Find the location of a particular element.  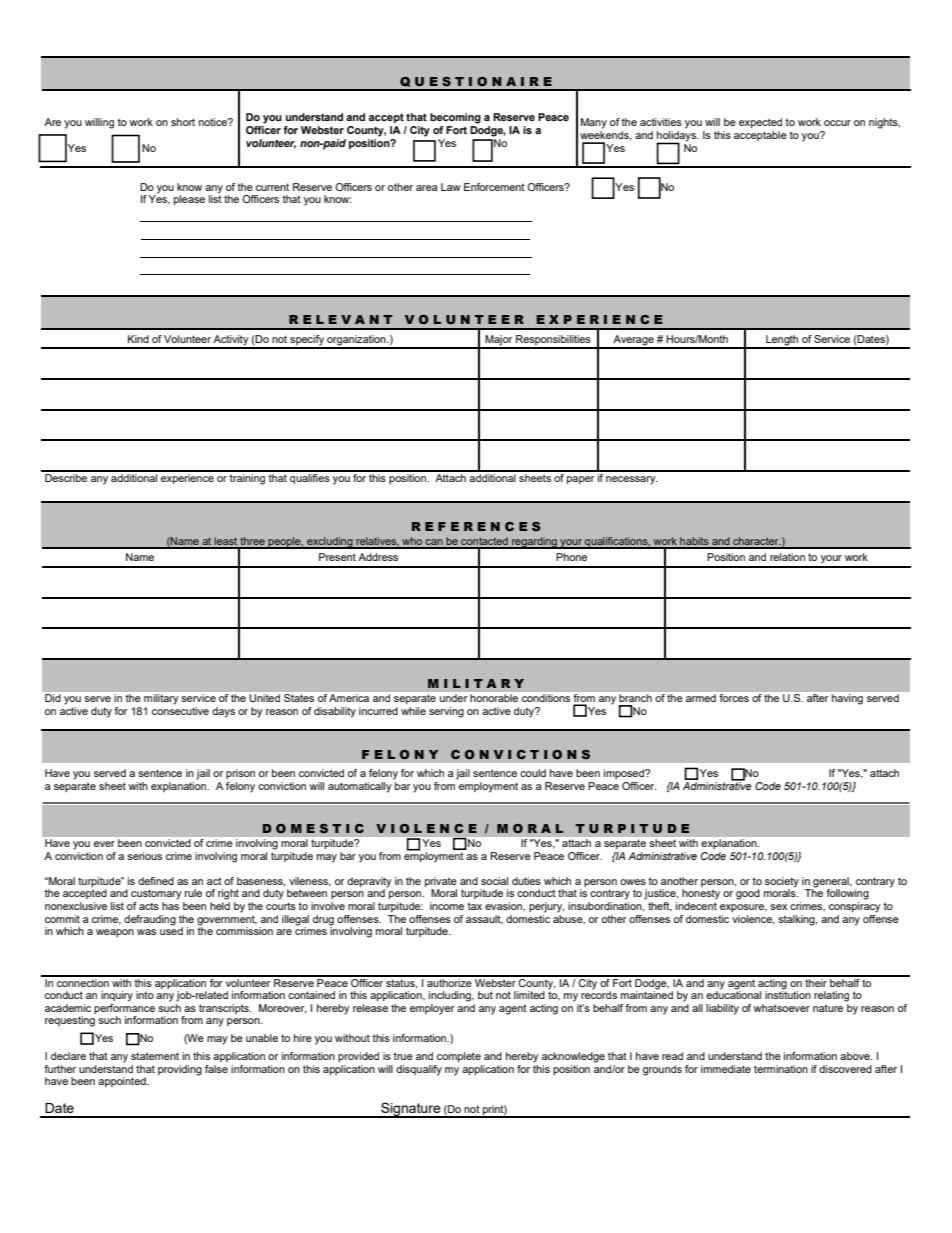

Kind is located at coordinates (138, 339).
